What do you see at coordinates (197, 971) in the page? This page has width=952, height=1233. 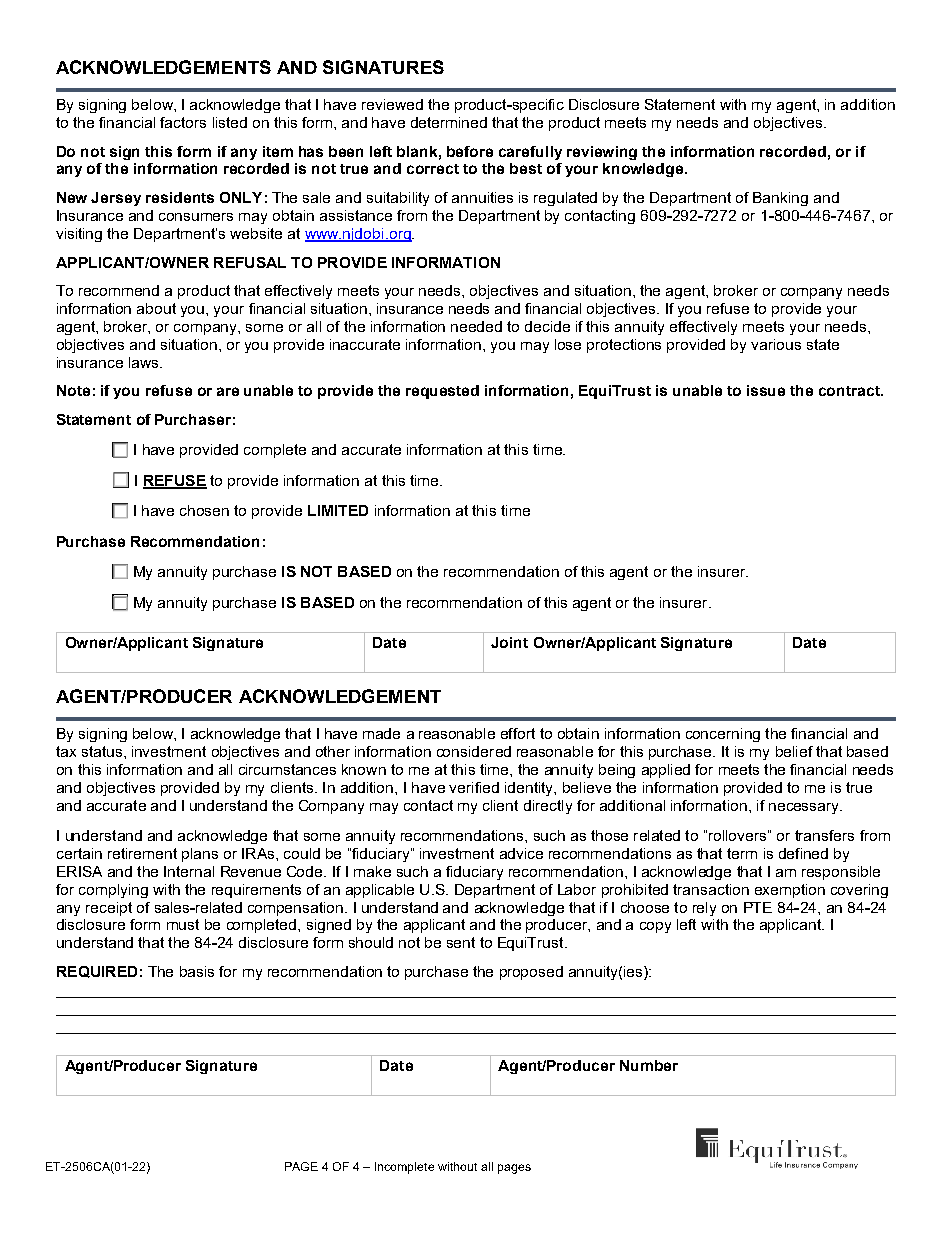 I see `basis` at bounding box center [197, 971].
